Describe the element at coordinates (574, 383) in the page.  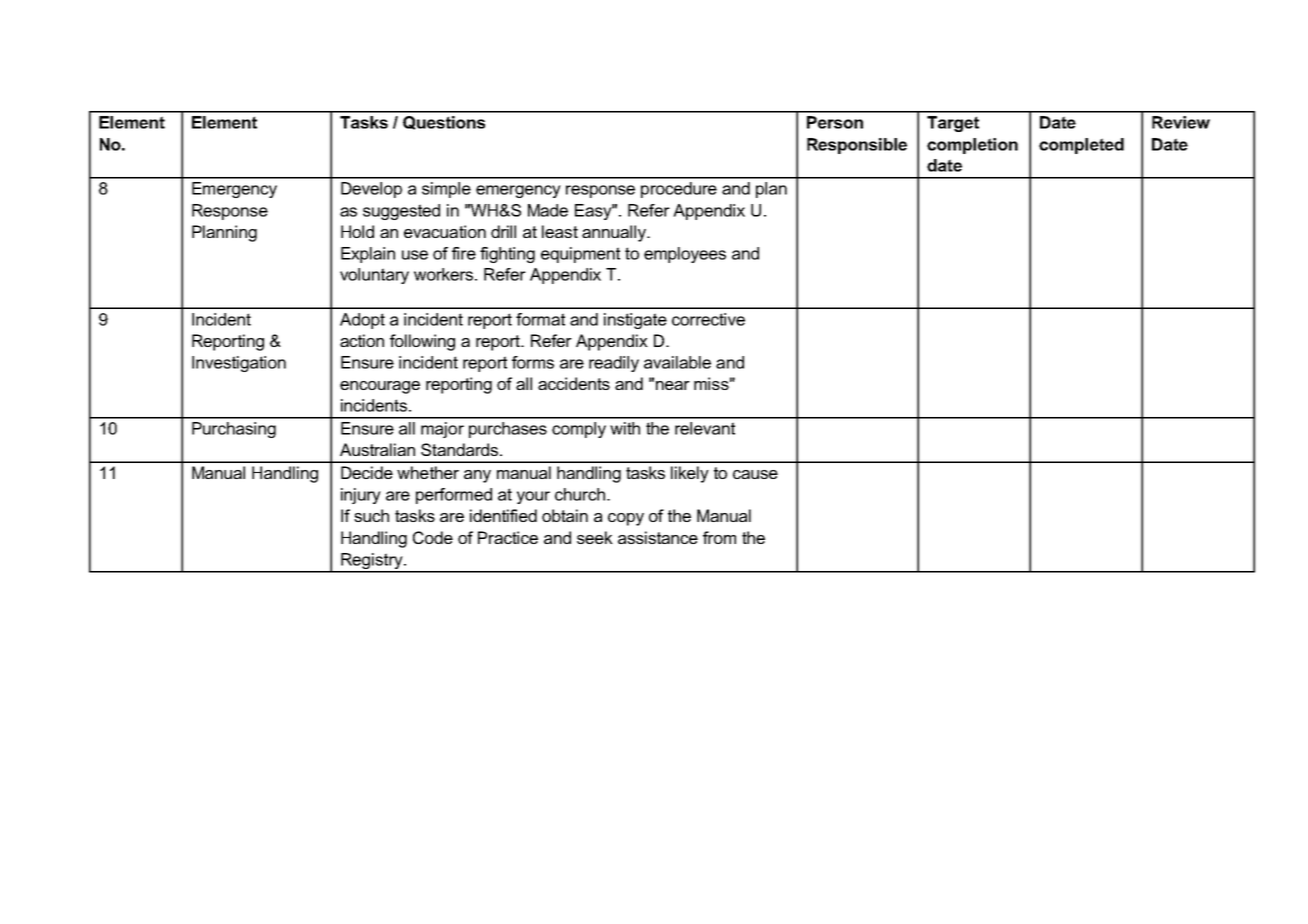
I see `accidents` at that location.
